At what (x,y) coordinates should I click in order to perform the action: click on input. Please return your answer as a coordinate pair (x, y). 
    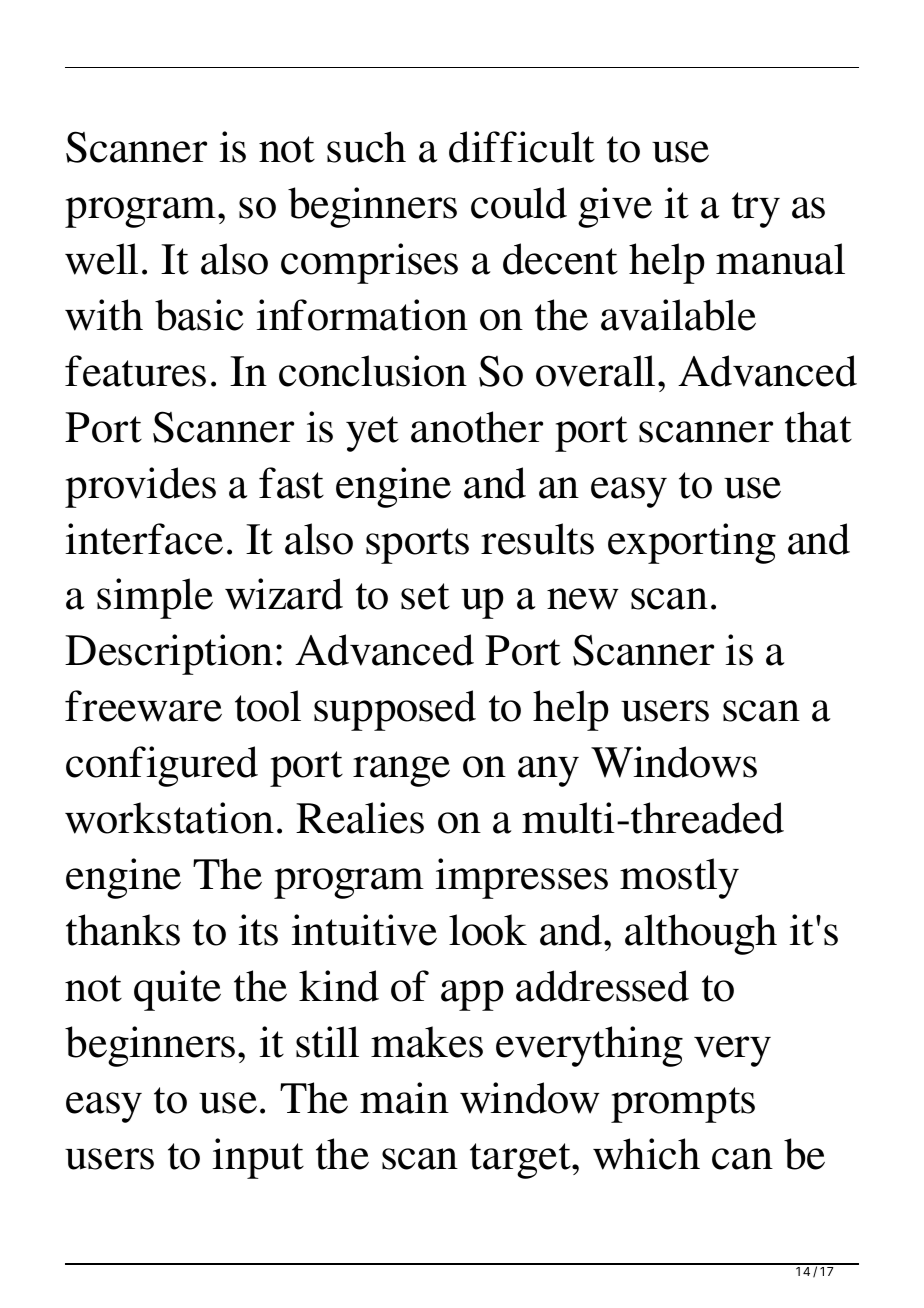
    Looking at the image, I should click on (258, 1158).
